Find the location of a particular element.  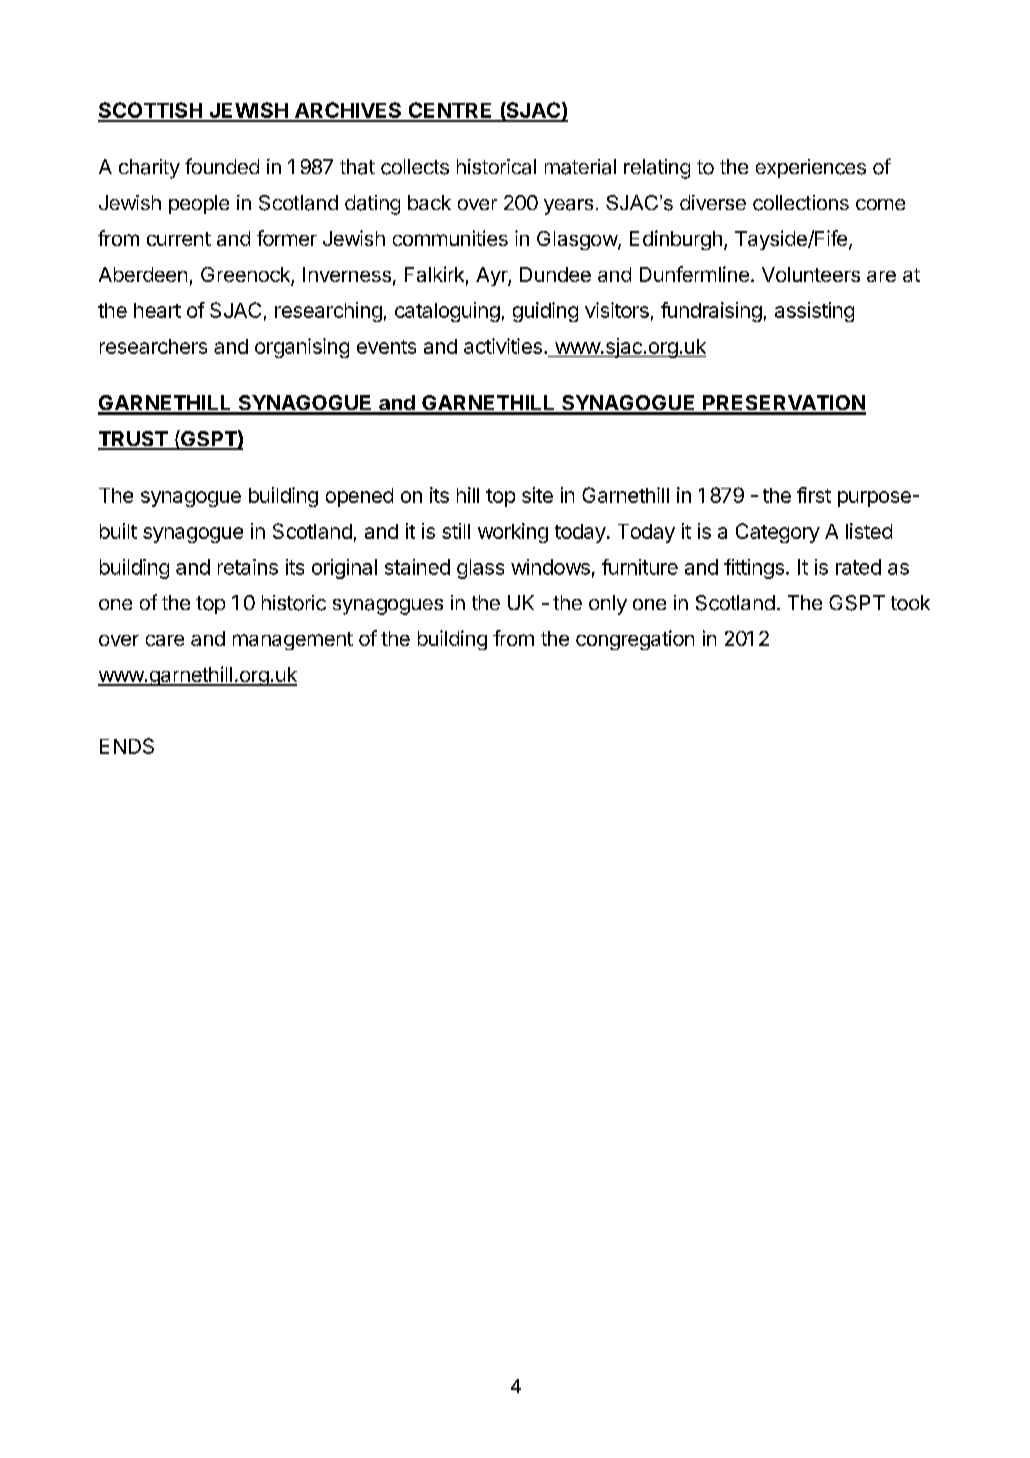

SCOTTISH is located at coordinates (151, 111).
